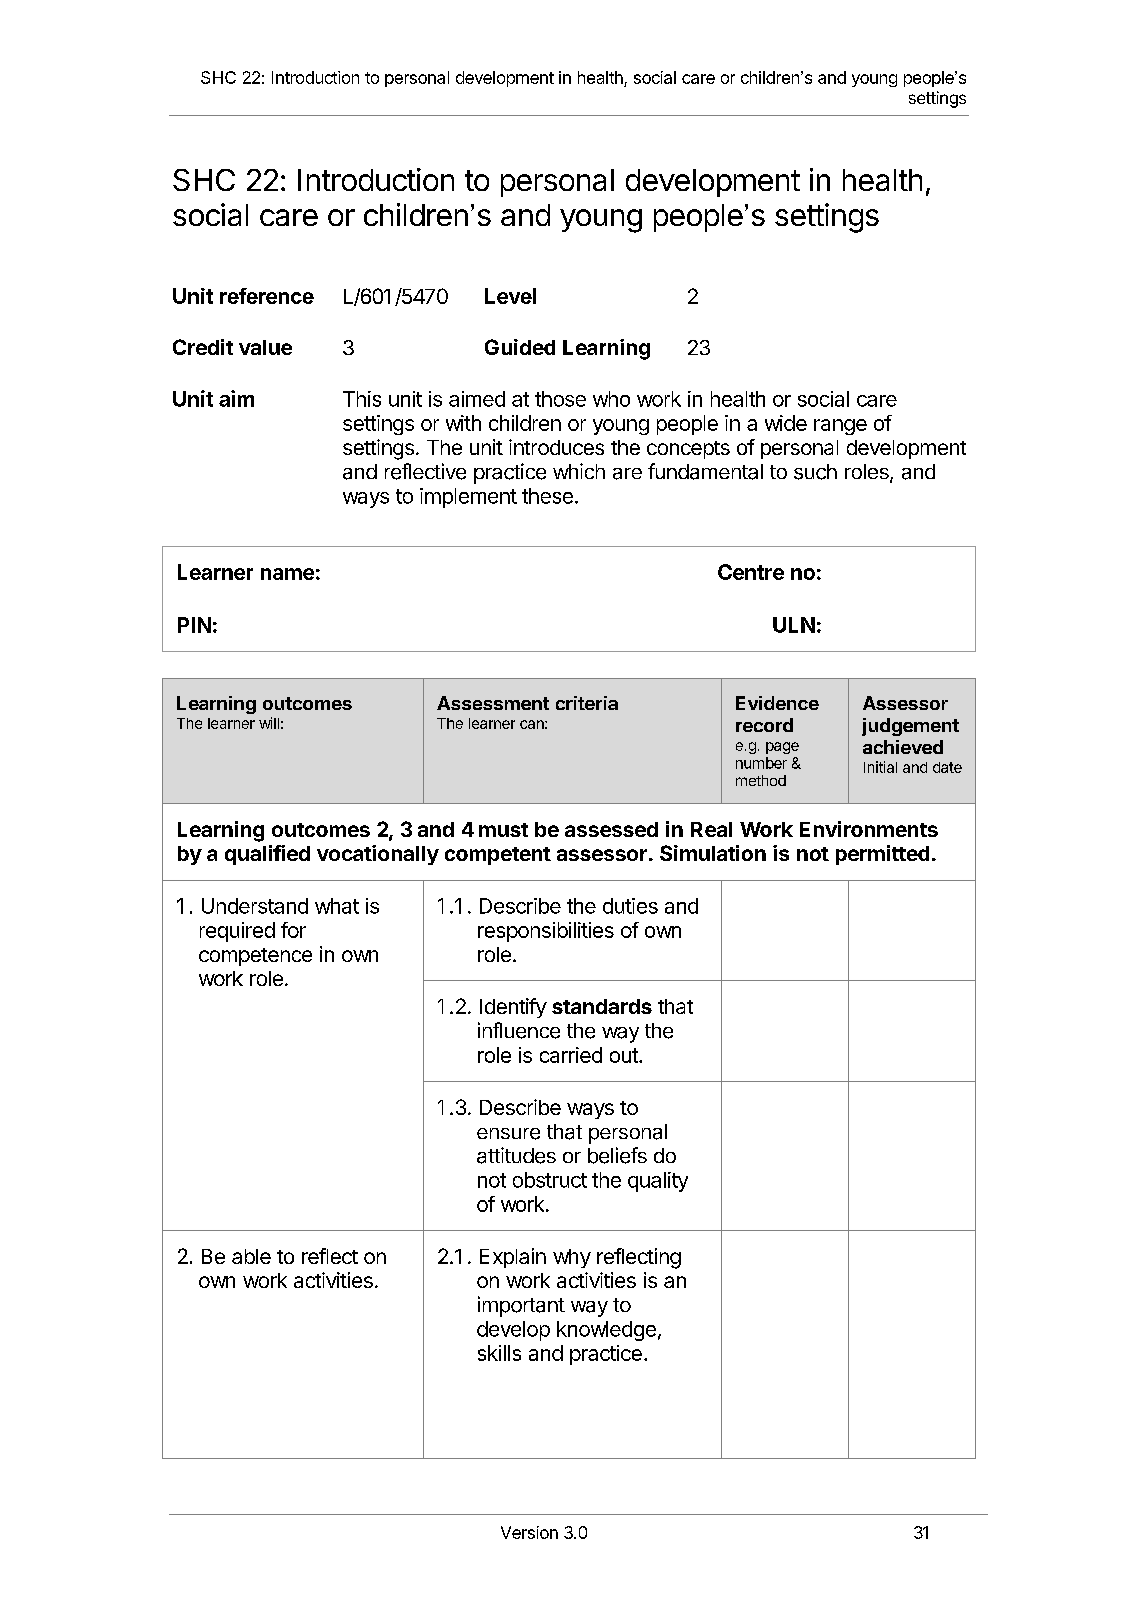 This screenshot has width=1138, height=1610. Describe the element at coordinates (251, 1256) in the screenshot. I see `able` at that location.
